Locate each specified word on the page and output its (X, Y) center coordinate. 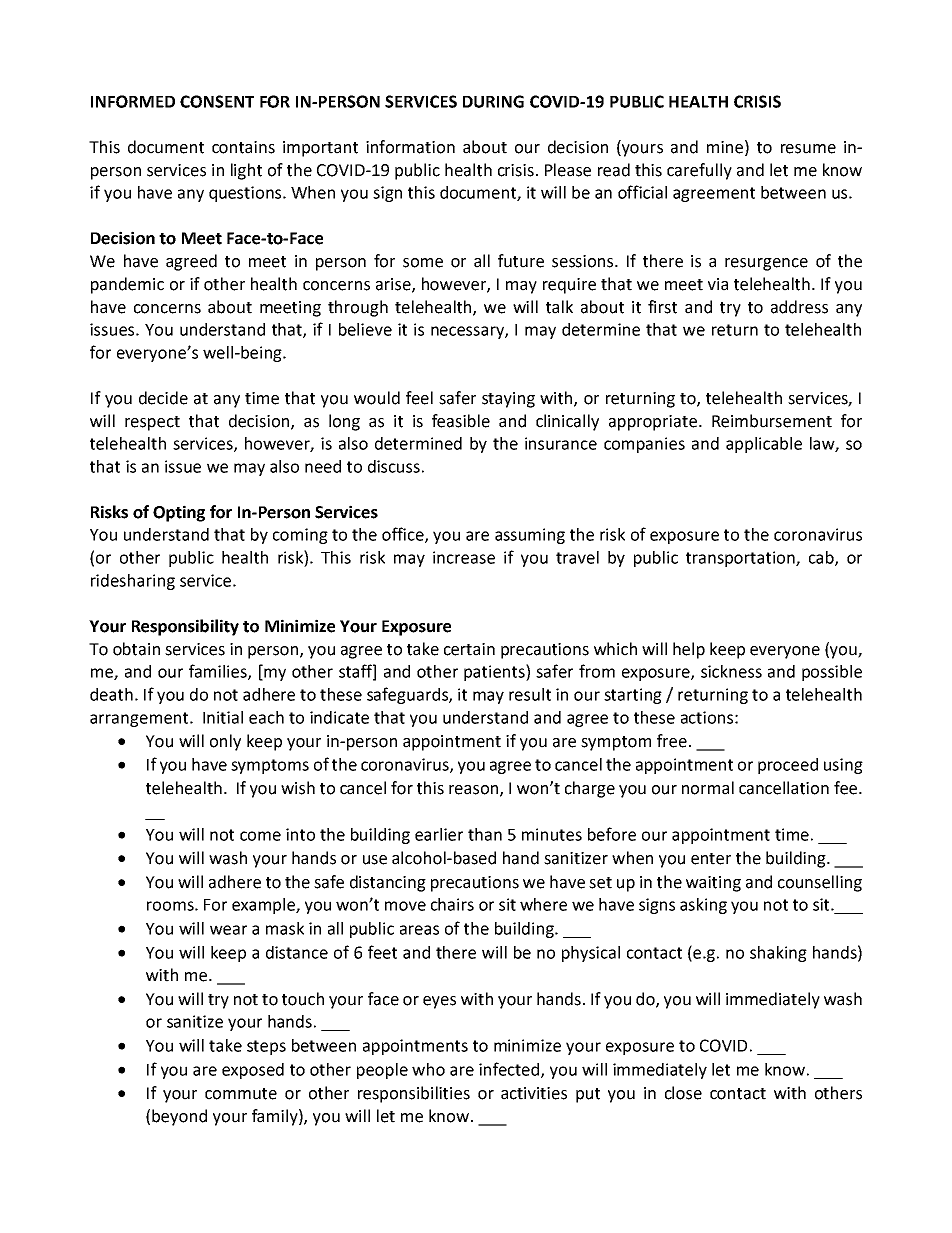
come (260, 836)
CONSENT (217, 101)
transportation (741, 559)
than (485, 834)
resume (808, 149)
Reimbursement (772, 421)
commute (241, 1094)
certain (469, 649)
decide (163, 398)
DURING (493, 101)
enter (711, 859)
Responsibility (185, 627)
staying (508, 400)
